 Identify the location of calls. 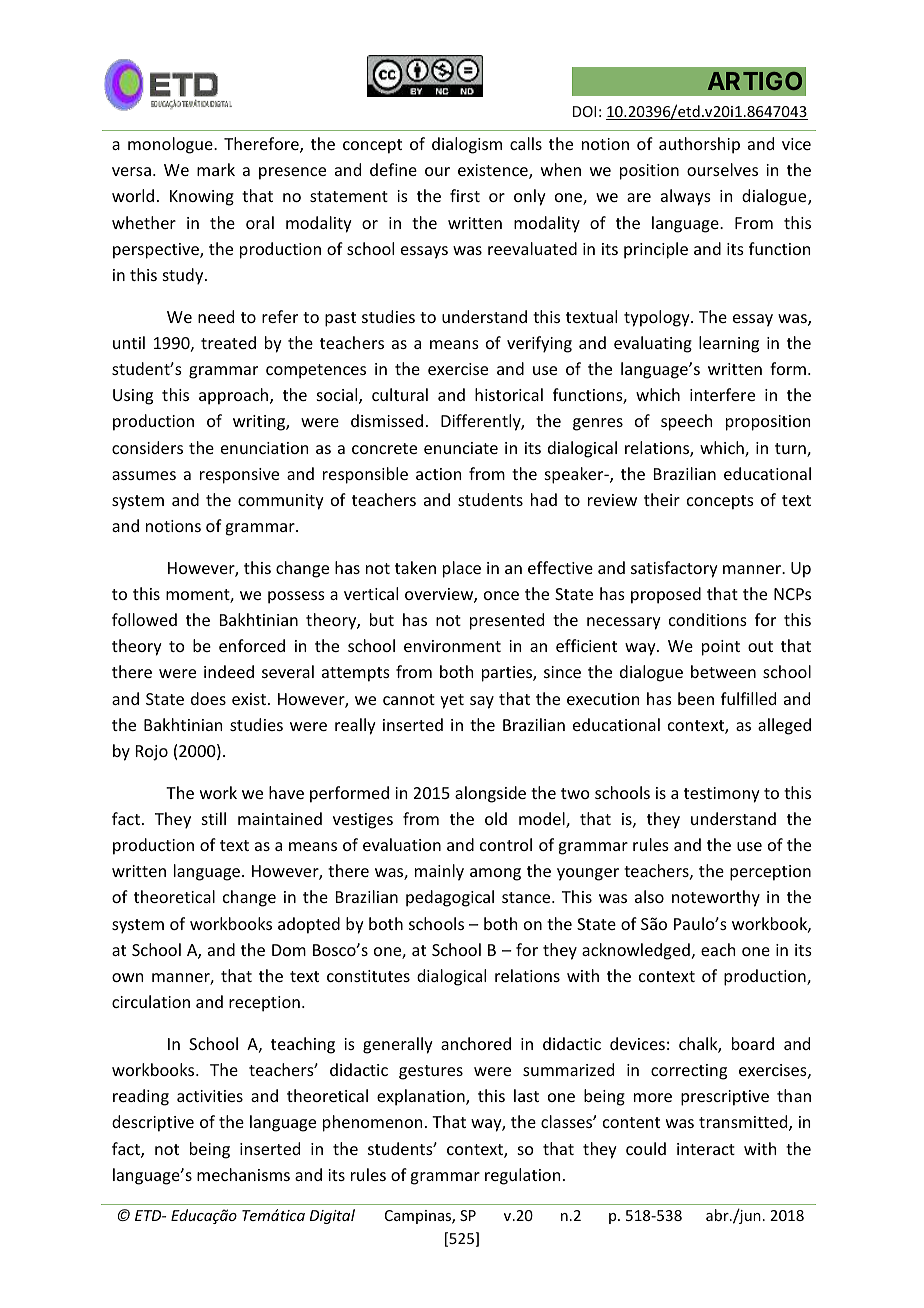
(526, 143).
